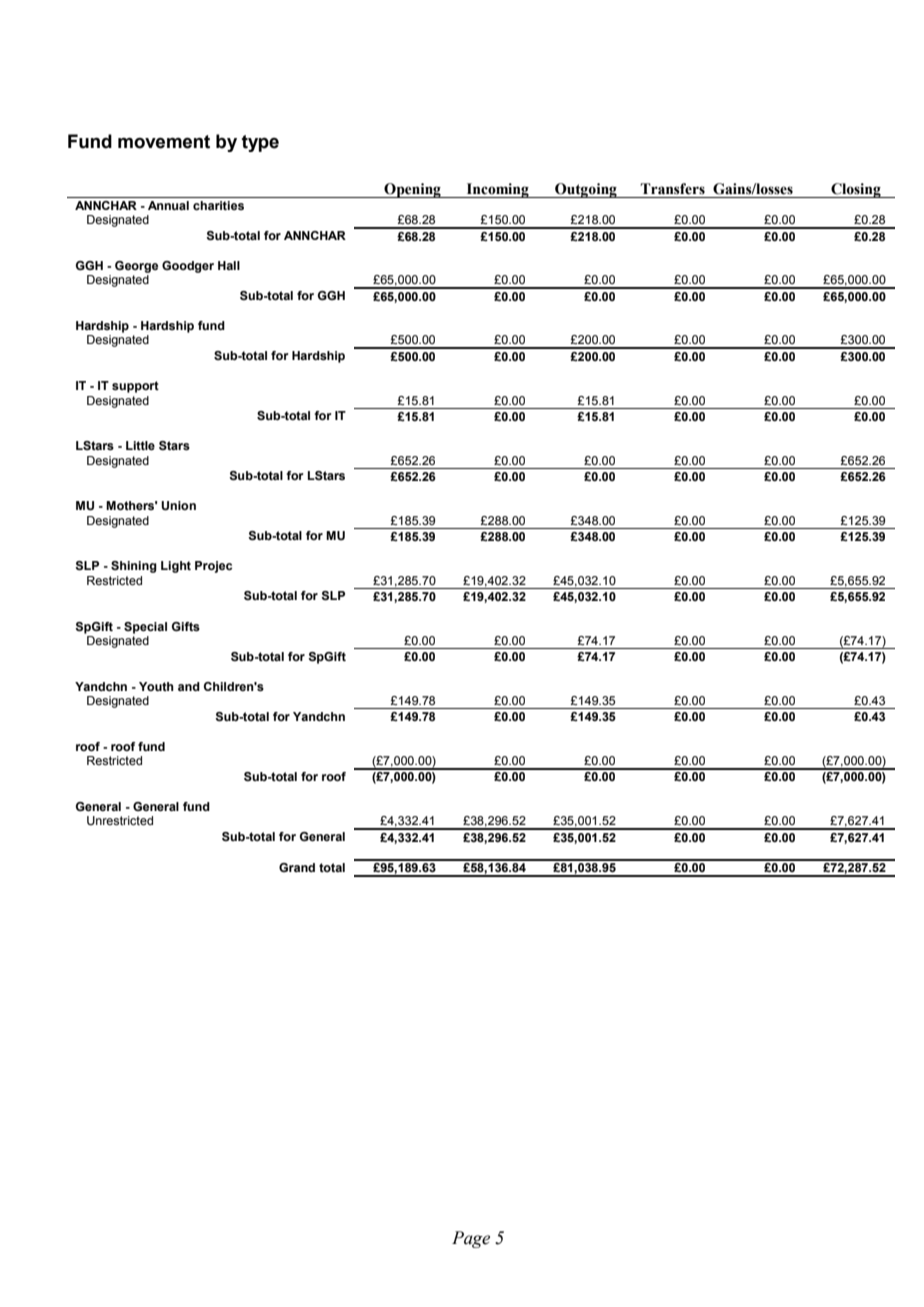  Describe the element at coordinates (218, 205) in the screenshot. I see `charities` at that location.
